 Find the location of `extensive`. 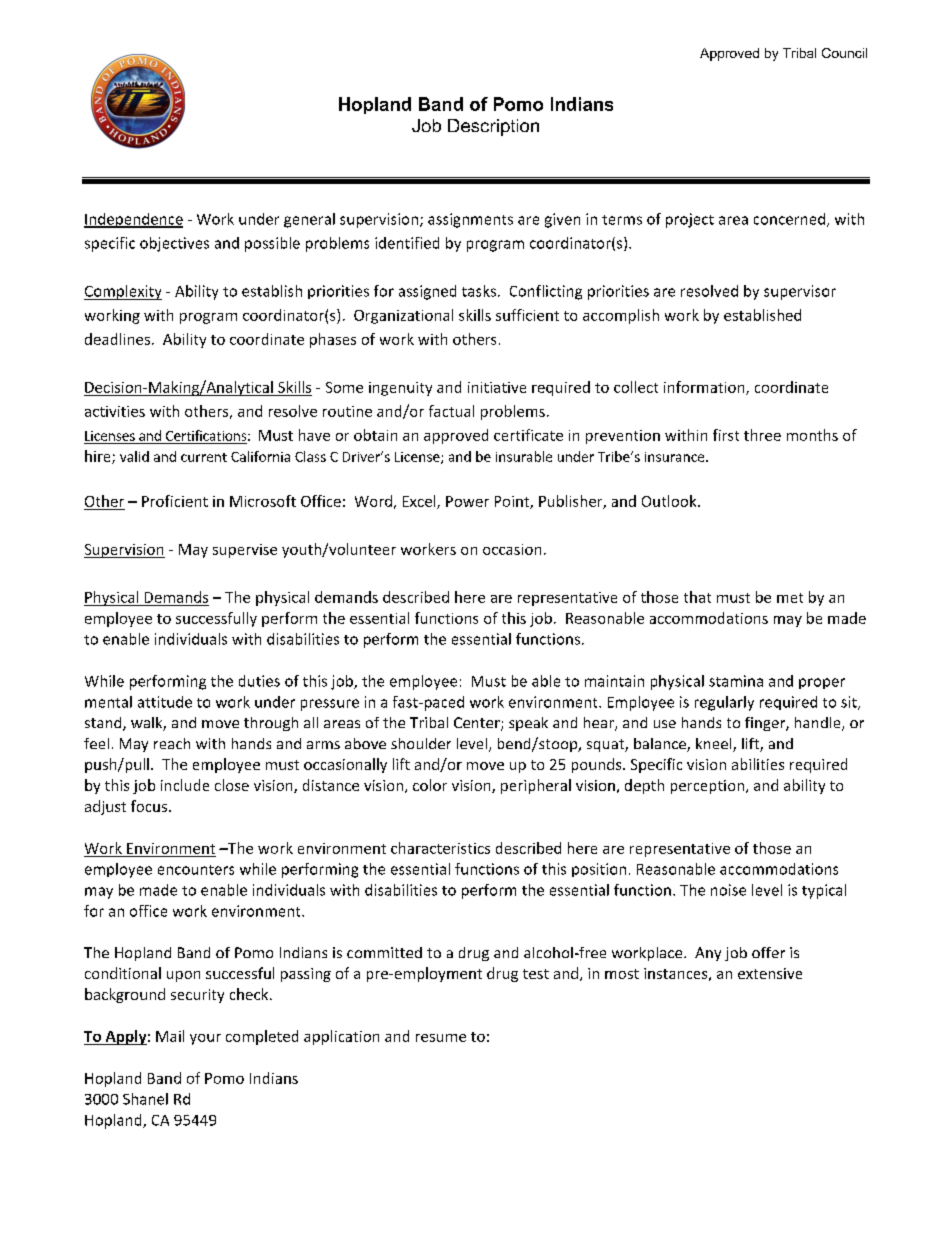

extensive is located at coordinates (770, 973).
